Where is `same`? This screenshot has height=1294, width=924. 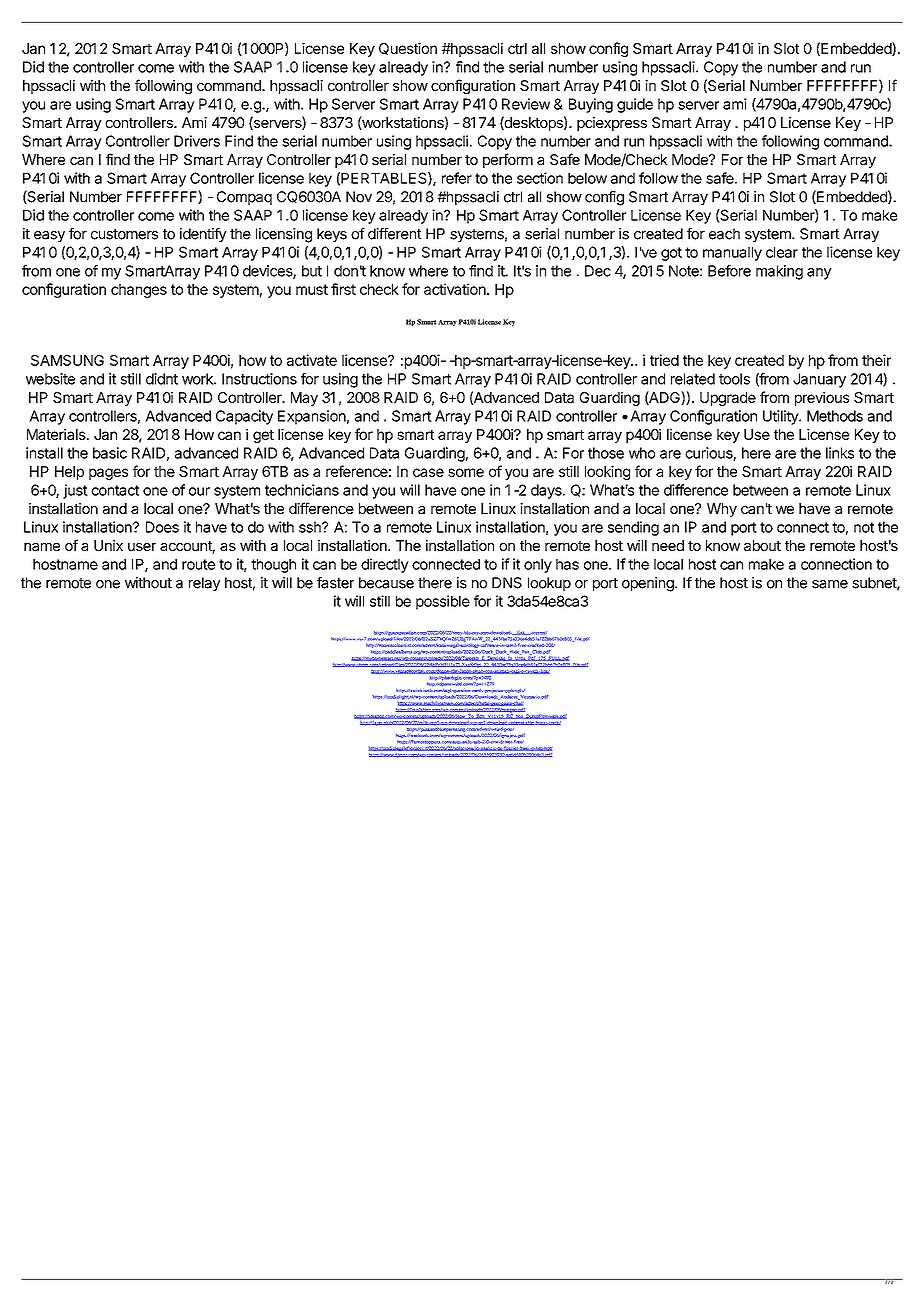 same is located at coordinates (830, 584).
